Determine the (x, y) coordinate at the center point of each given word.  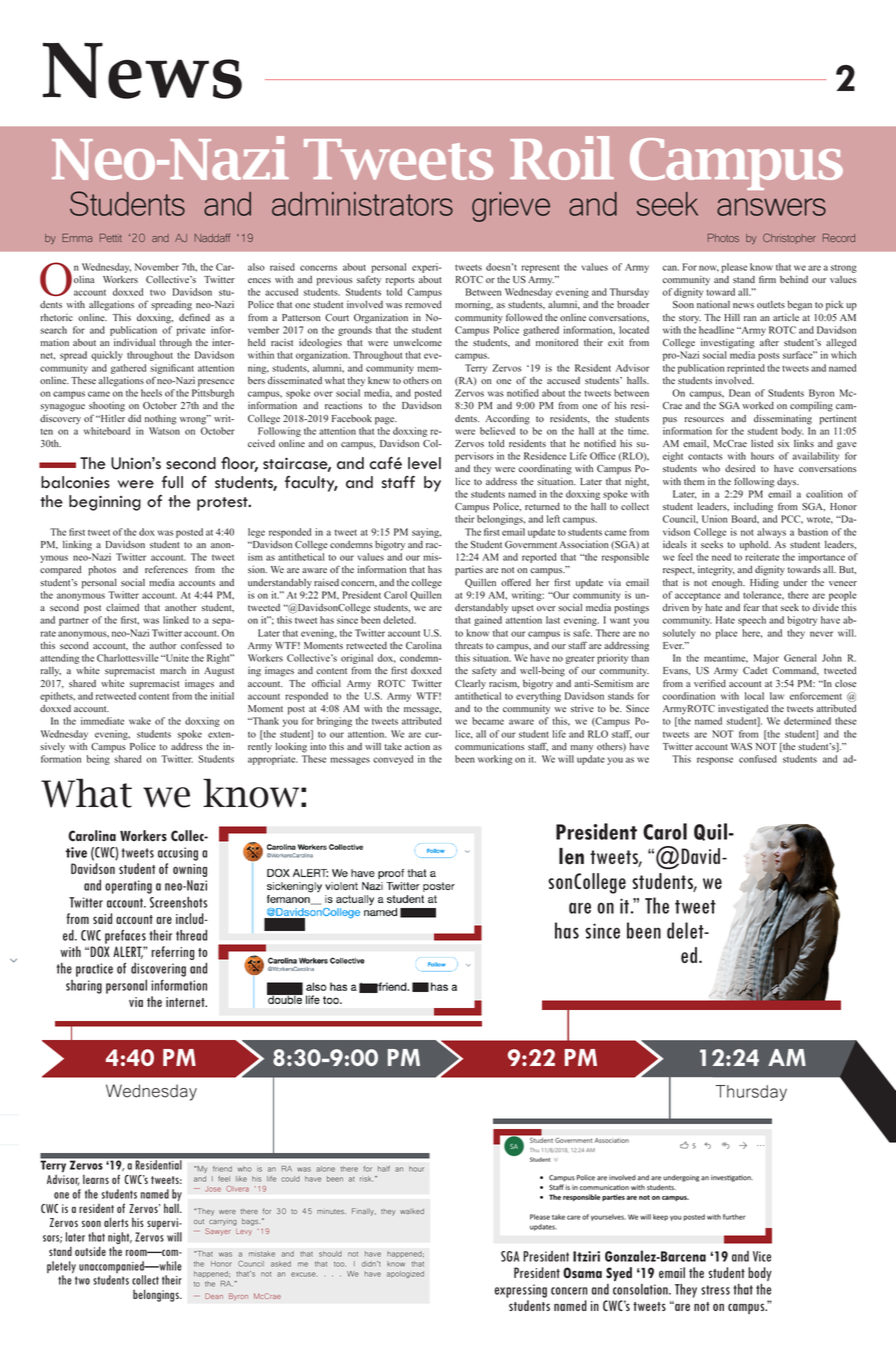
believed (497, 431)
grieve (511, 207)
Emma (77, 237)
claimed (122, 607)
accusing (178, 854)
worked (758, 405)
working (495, 760)
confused (758, 759)
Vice (762, 1256)
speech (752, 621)
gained (488, 621)
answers (771, 207)
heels (151, 393)
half (384, 1169)
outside (90, 1251)
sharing (84, 987)
